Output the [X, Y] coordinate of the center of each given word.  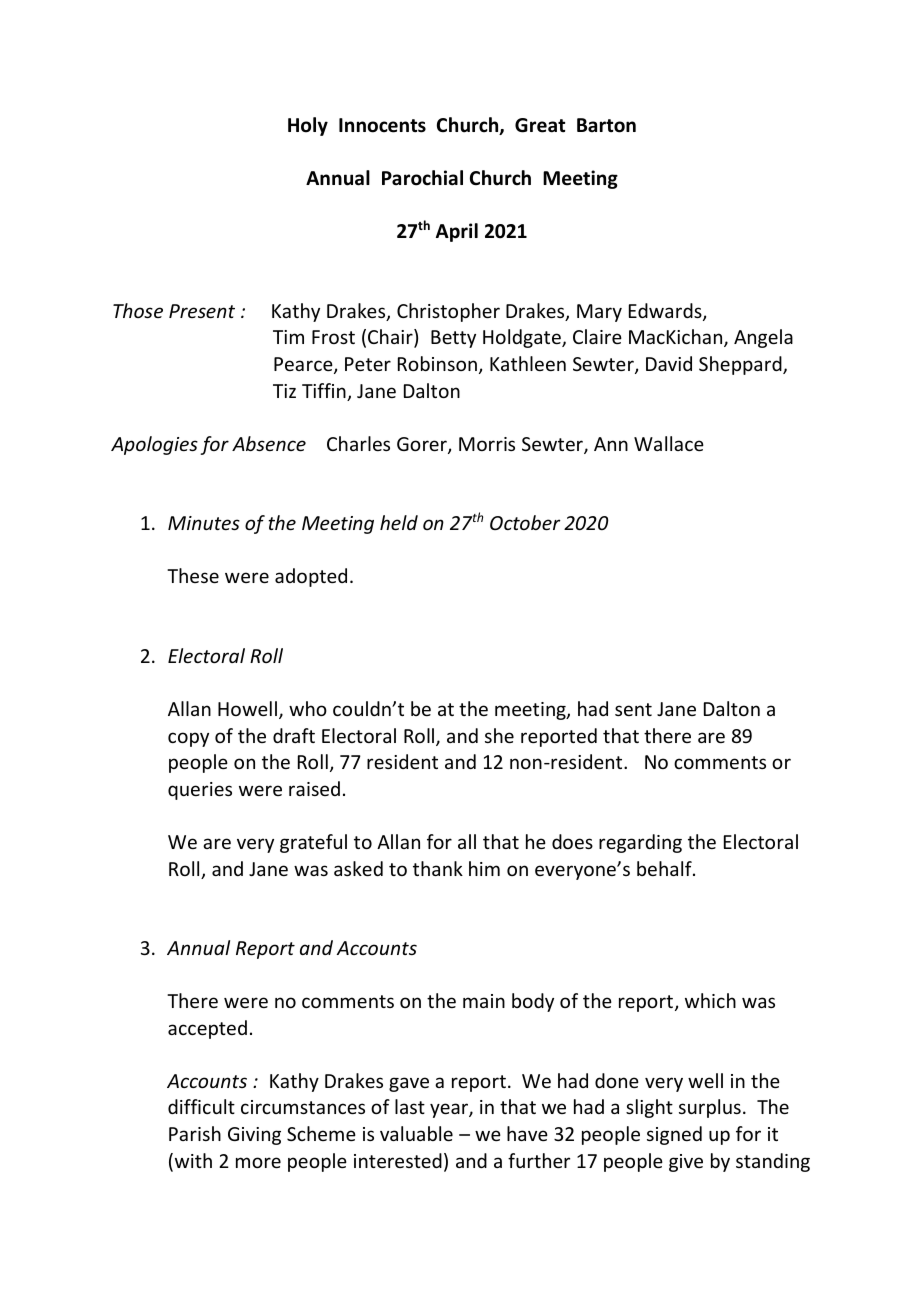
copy [188, 739]
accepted [207, 1029]
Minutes [204, 523]
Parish [195, 1133]
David [669, 363]
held [399, 522]
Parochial [422, 178]
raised [314, 788]
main [484, 1001]
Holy [308, 126]
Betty [453, 339]
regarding [640, 843]
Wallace [669, 443]
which [710, 1000]
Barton [606, 125]
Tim [288, 337]
